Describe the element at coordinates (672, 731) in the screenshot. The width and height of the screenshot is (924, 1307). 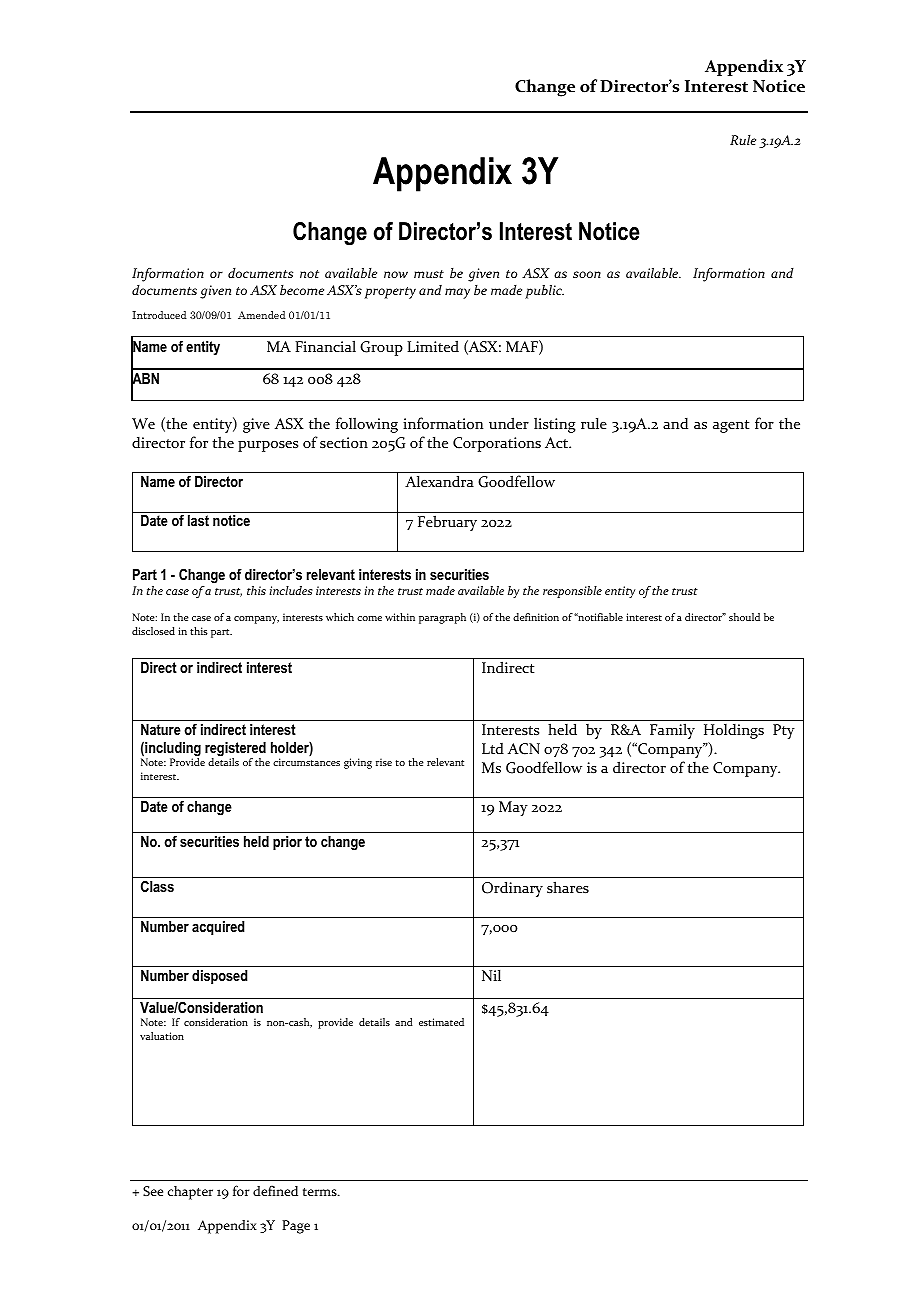
I see `Family` at that location.
